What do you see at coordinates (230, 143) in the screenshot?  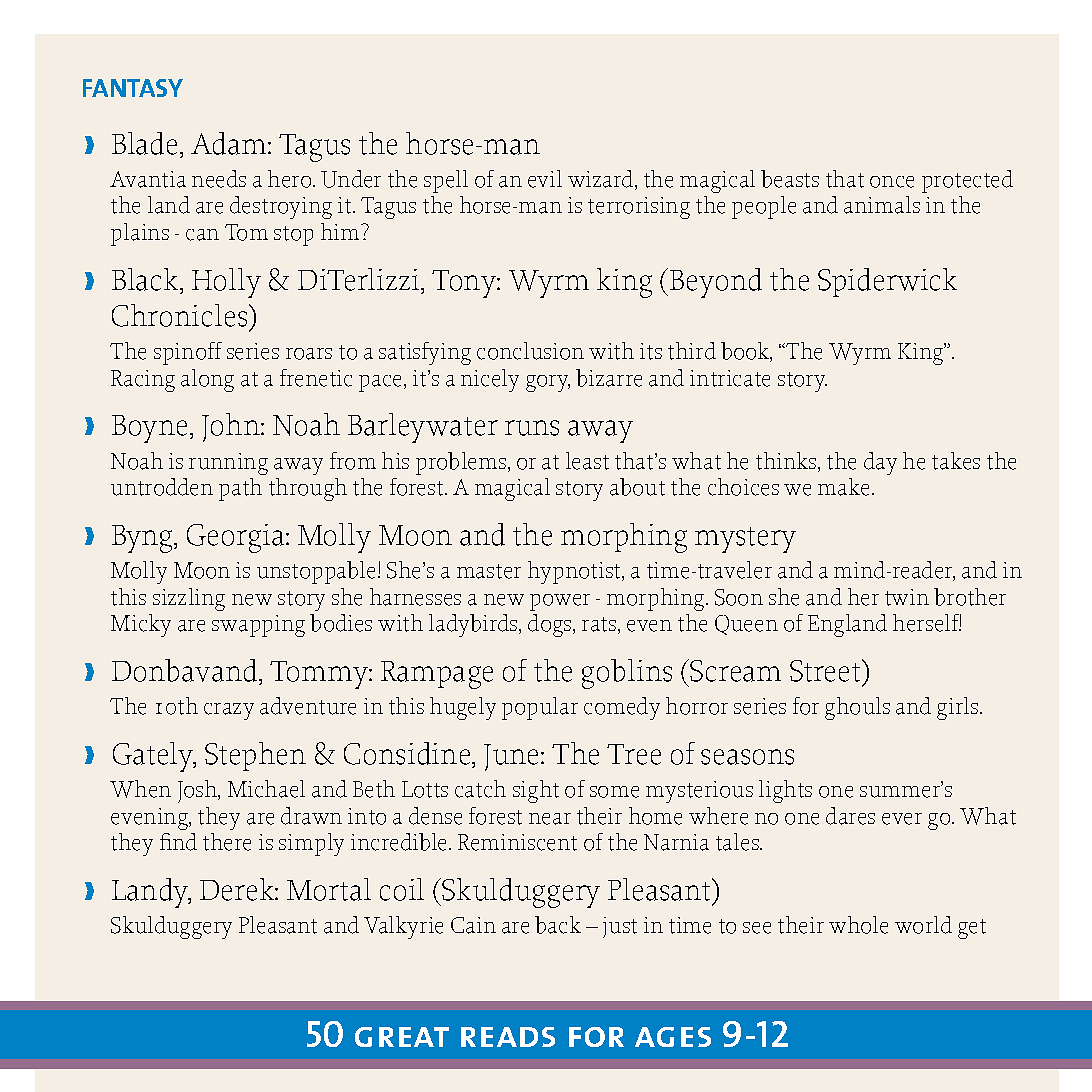 I see `Adam` at bounding box center [230, 143].
